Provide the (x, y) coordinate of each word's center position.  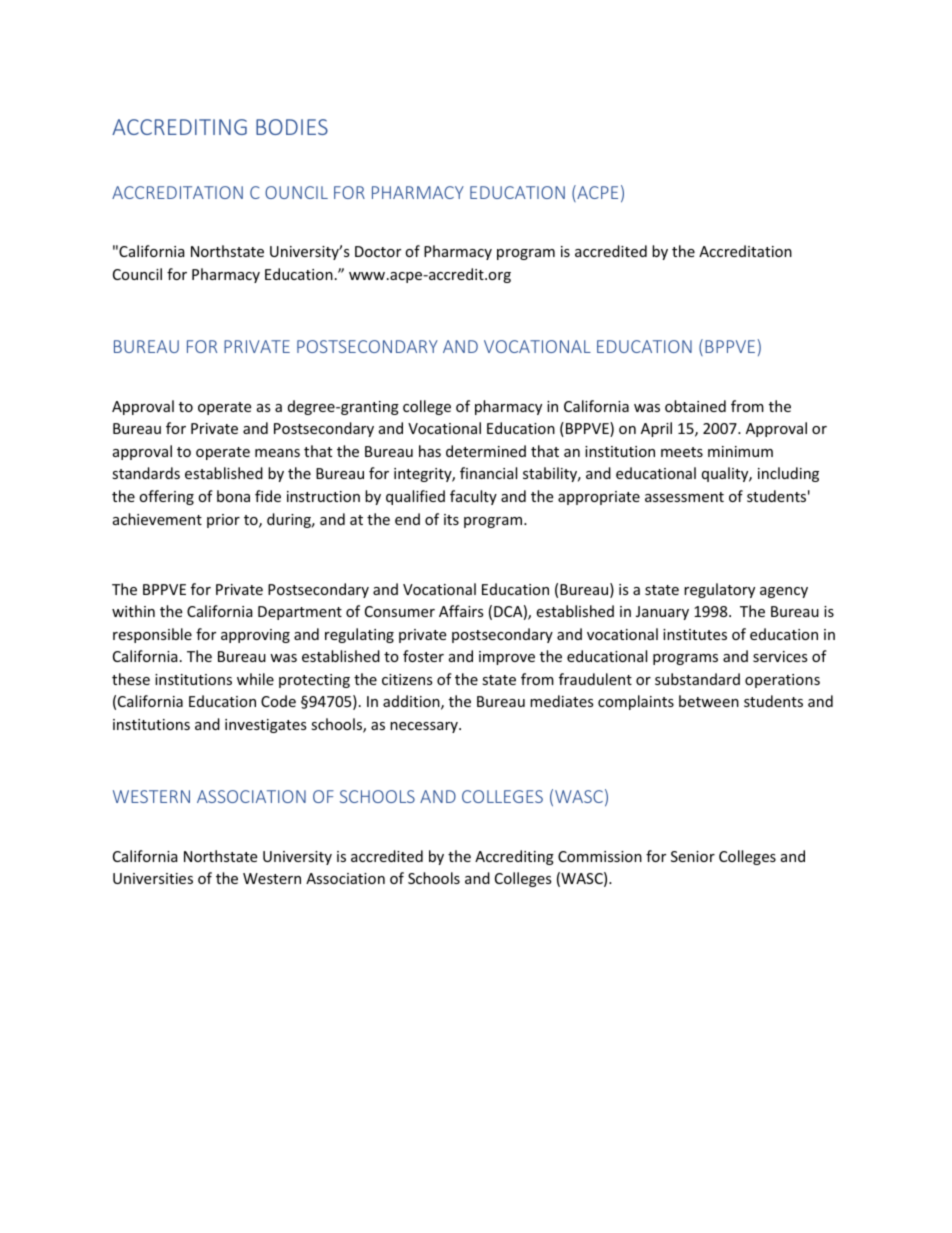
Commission (600, 856)
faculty (473, 497)
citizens (407, 679)
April (656, 429)
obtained (695, 406)
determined (486, 451)
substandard (697, 679)
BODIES (292, 127)
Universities (153, 878)
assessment (684, 497)
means (277, 453)
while (255, 679)
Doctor (378, 251)
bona (233, 496)
